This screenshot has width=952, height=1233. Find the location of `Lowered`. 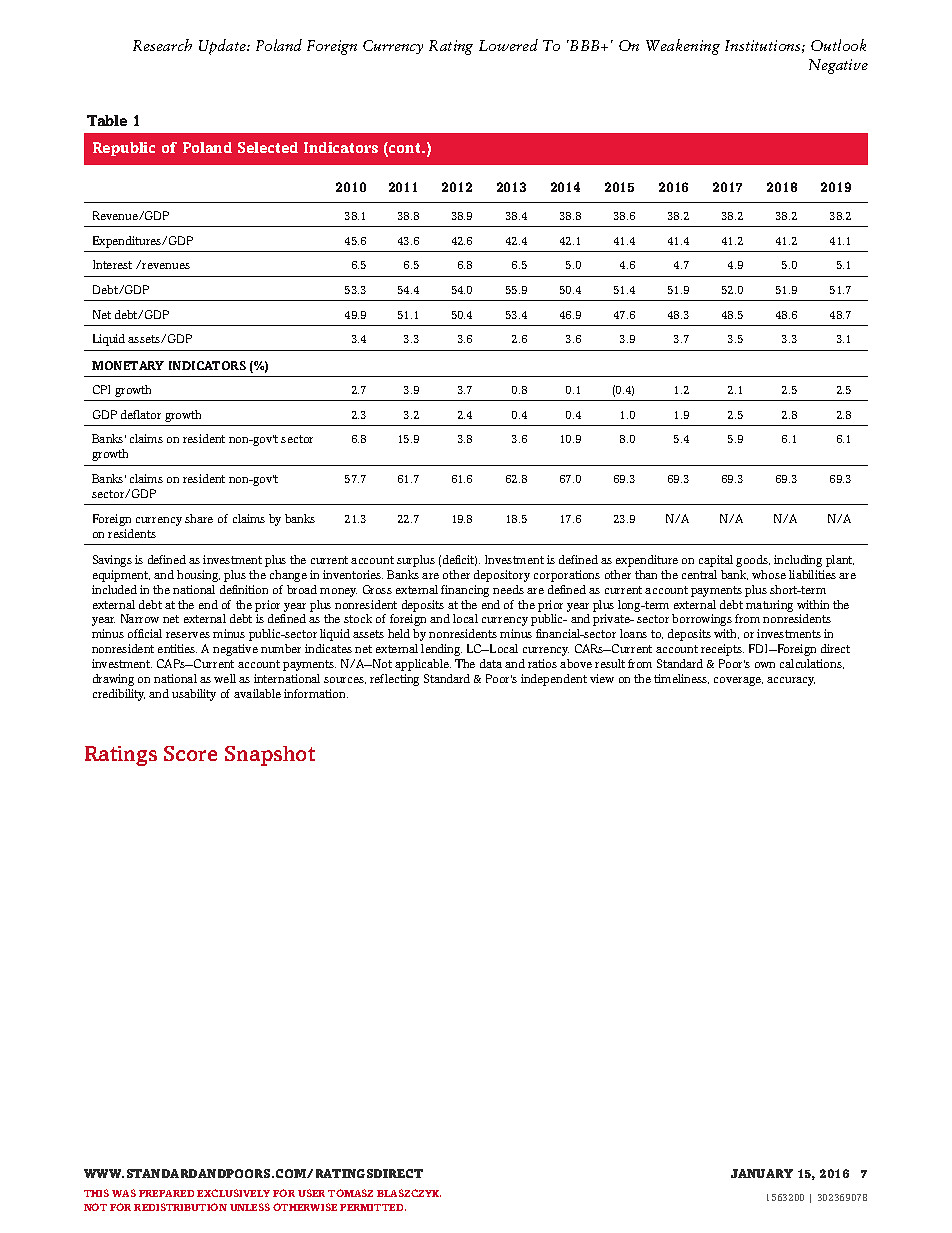

Lowered is located at coordinates (508, 45).
